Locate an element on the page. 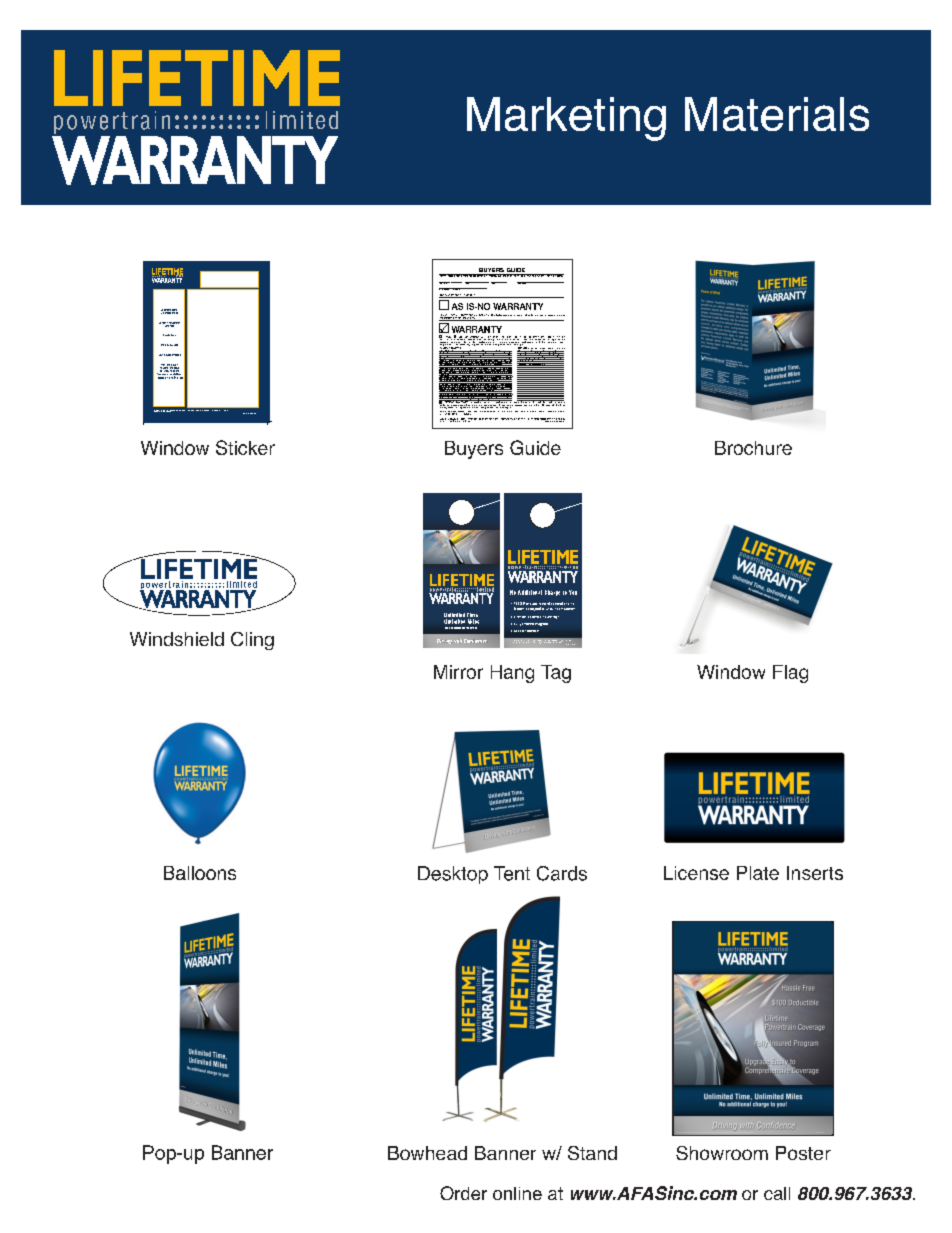 The height and width of the image is (1233, 952). Marketing is located at coordinates (566, 119).
